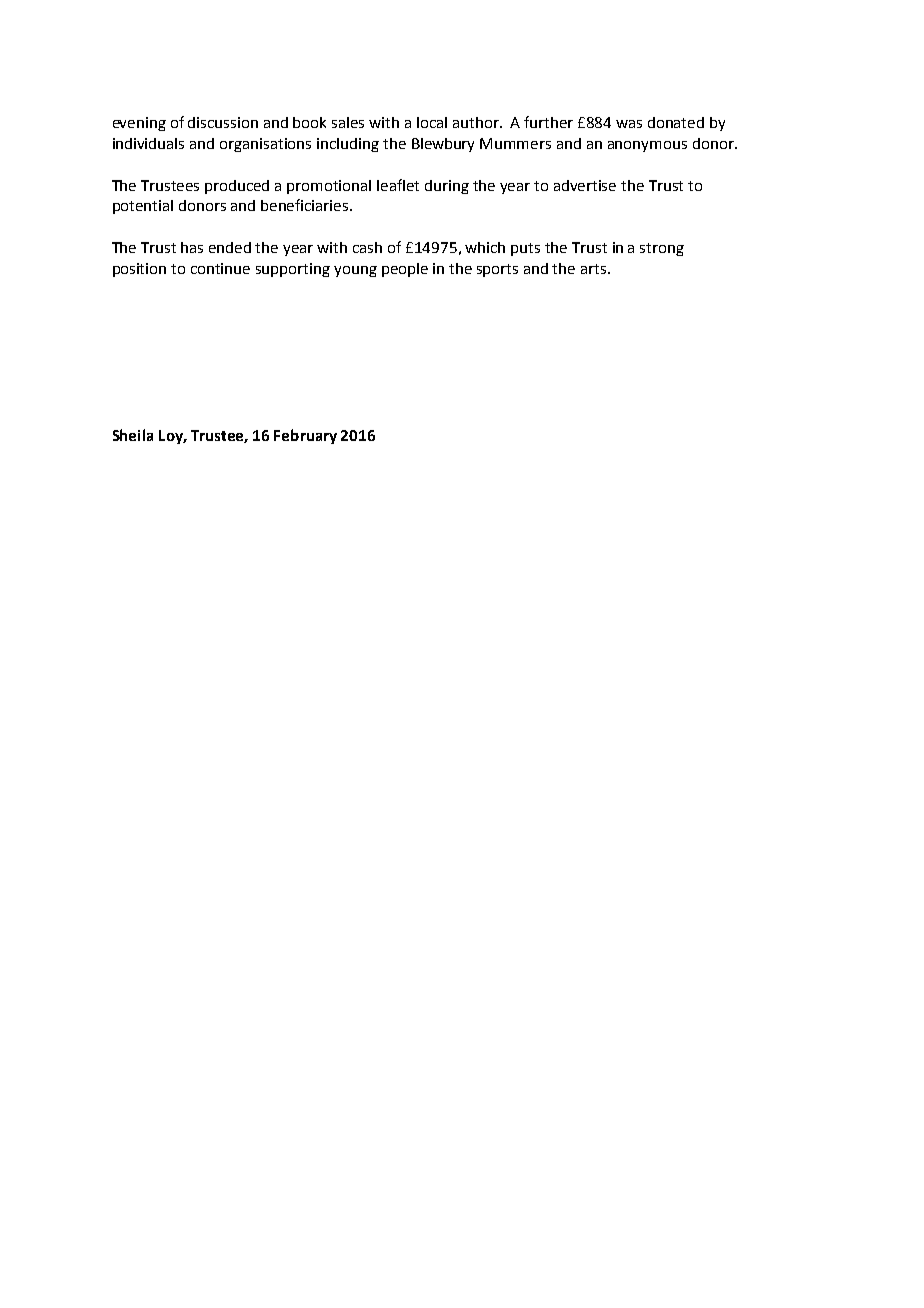 The width and height of the page is (924, 1308). What do you see at coordinates (133, 435) in the page?
I see `Sheila` at bounding box center [133, 435].
